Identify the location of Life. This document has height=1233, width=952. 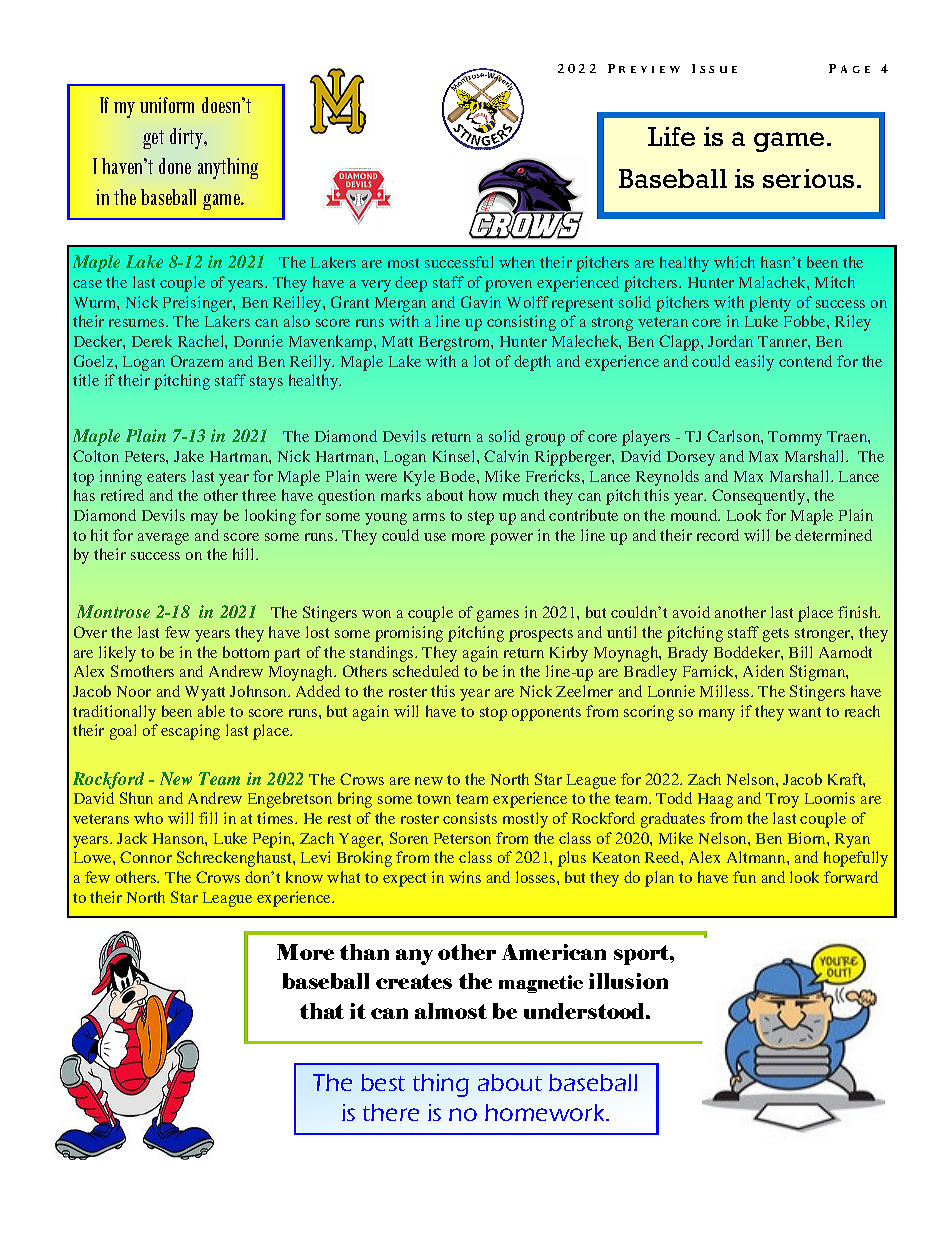
(671, 136).
